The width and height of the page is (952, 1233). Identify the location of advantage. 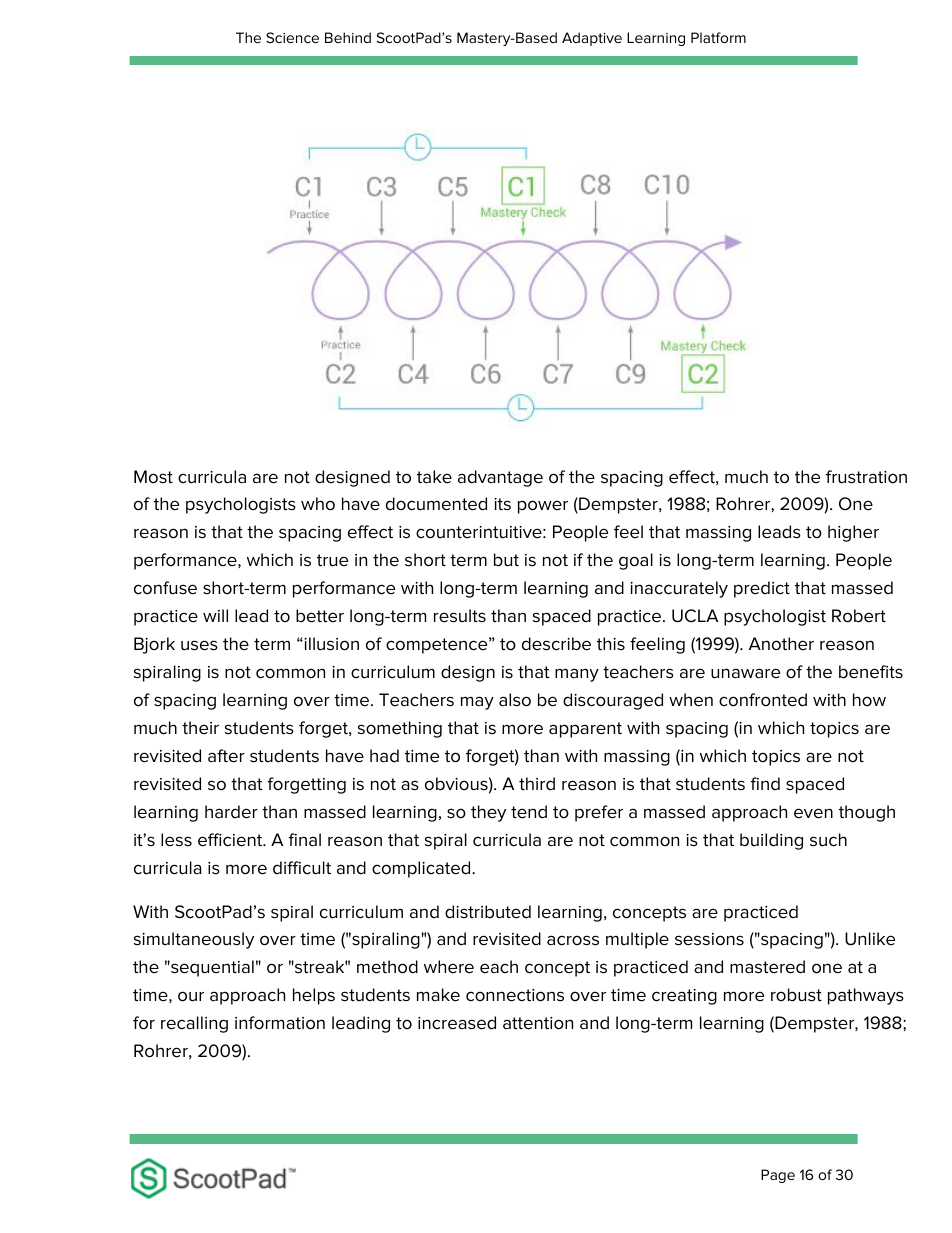
(500, 478).
